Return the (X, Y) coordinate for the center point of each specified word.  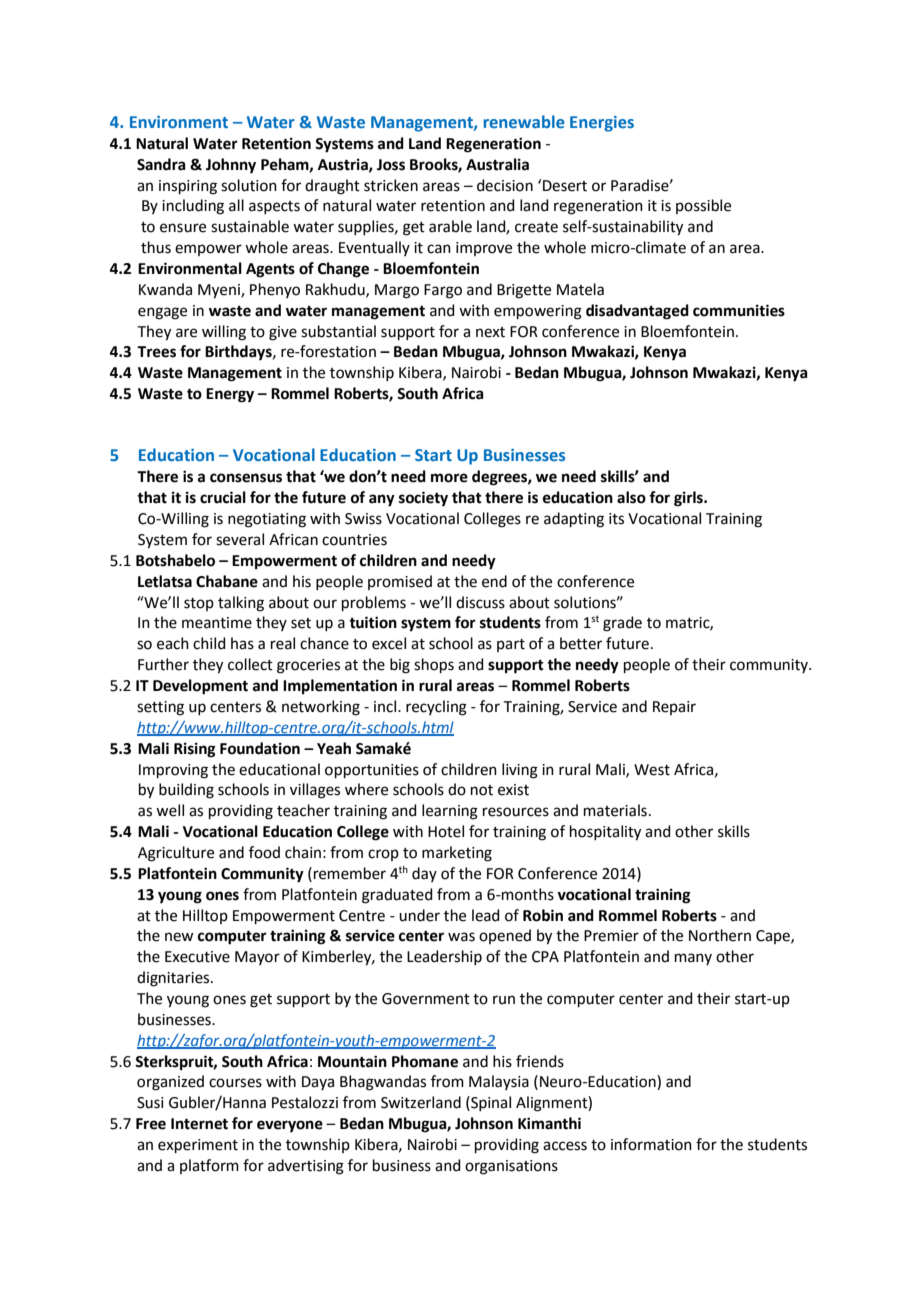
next (490, 332)
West (652, 770)
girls (689, 499)
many (693, 959)
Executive (197, 957)
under (419, 915)
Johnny (231, 166)
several (240, 539)
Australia (497, 164)
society (423, 499)
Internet (199, 1124)
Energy (230, 395)
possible (703, 206)
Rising (195, 750)
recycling (436, 708)
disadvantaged (637, 312)
